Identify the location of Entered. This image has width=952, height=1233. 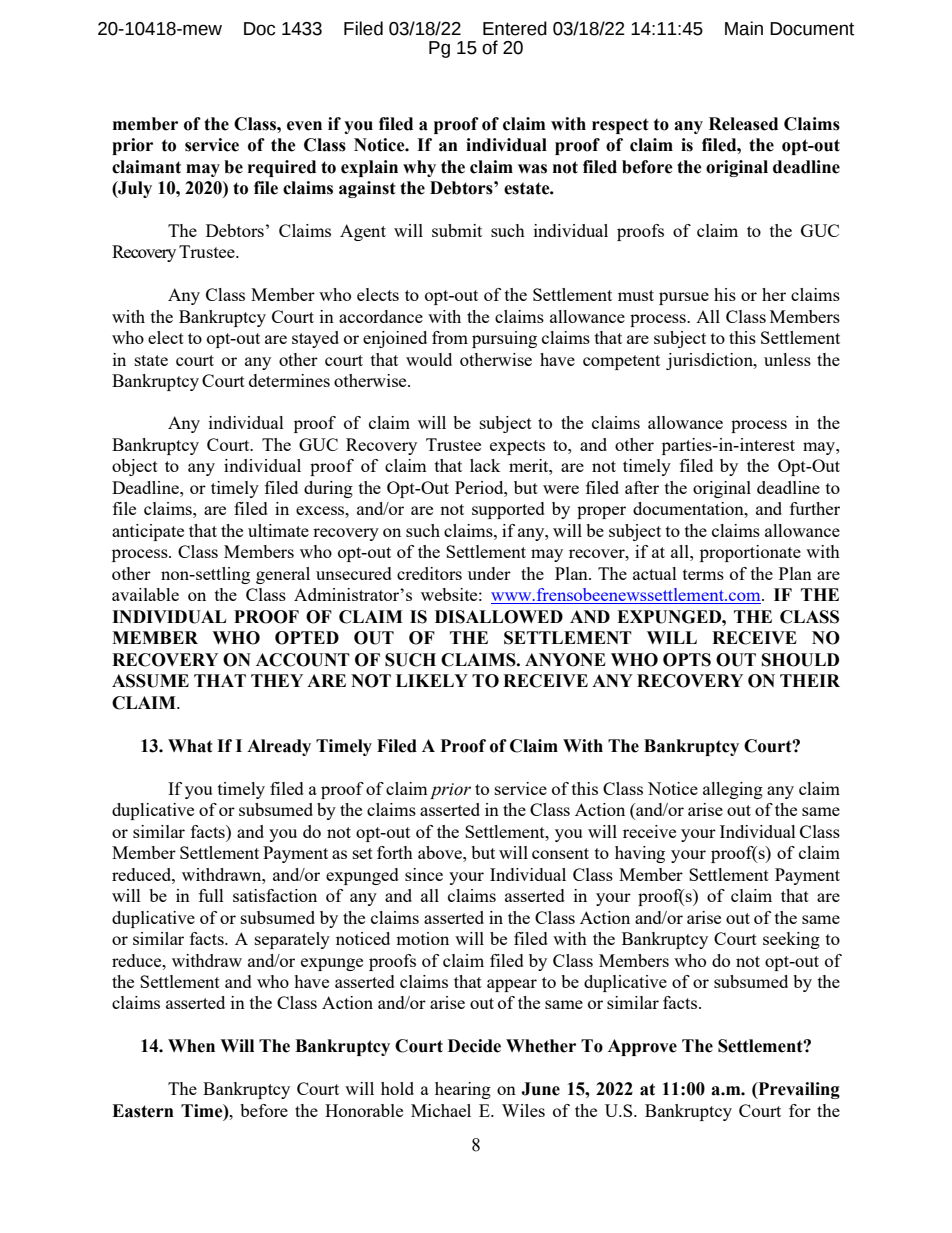
(515, 28).
